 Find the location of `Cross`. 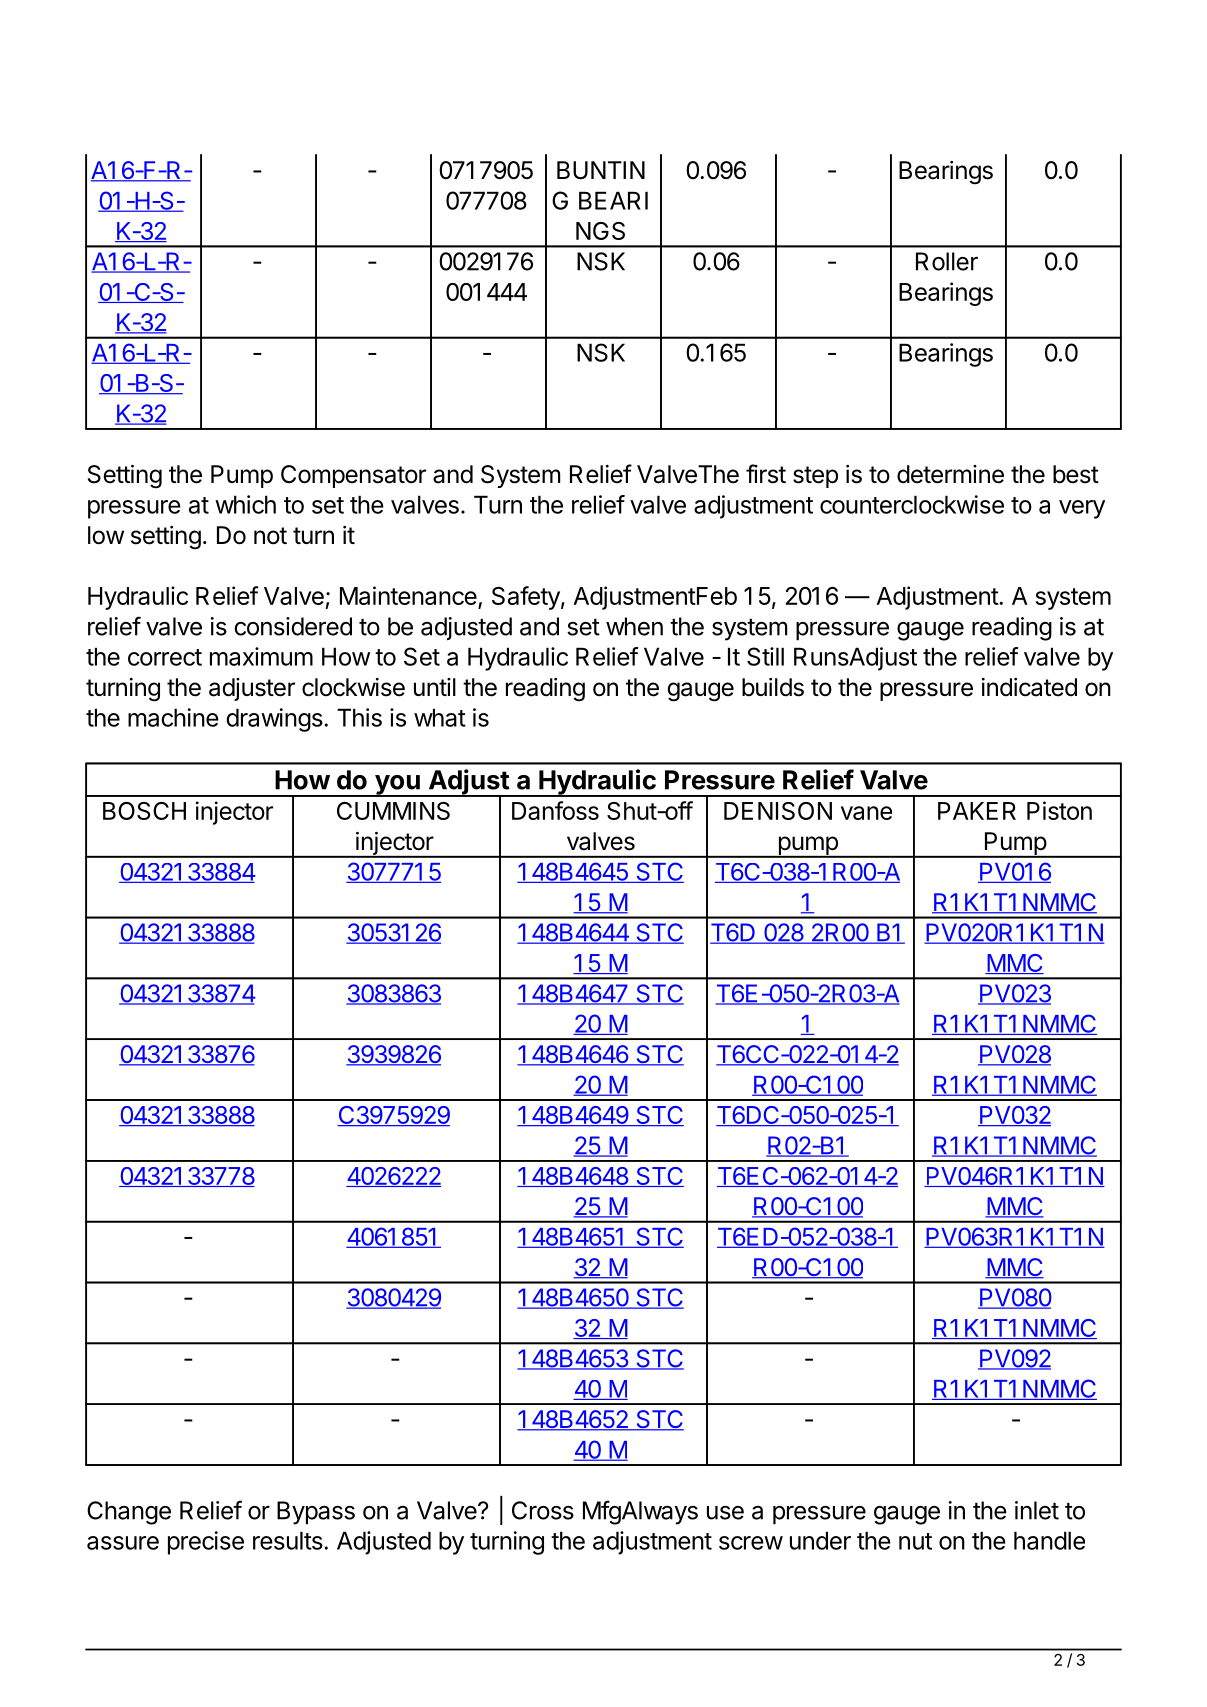

Cross is located at coordinates (543, 1510).
